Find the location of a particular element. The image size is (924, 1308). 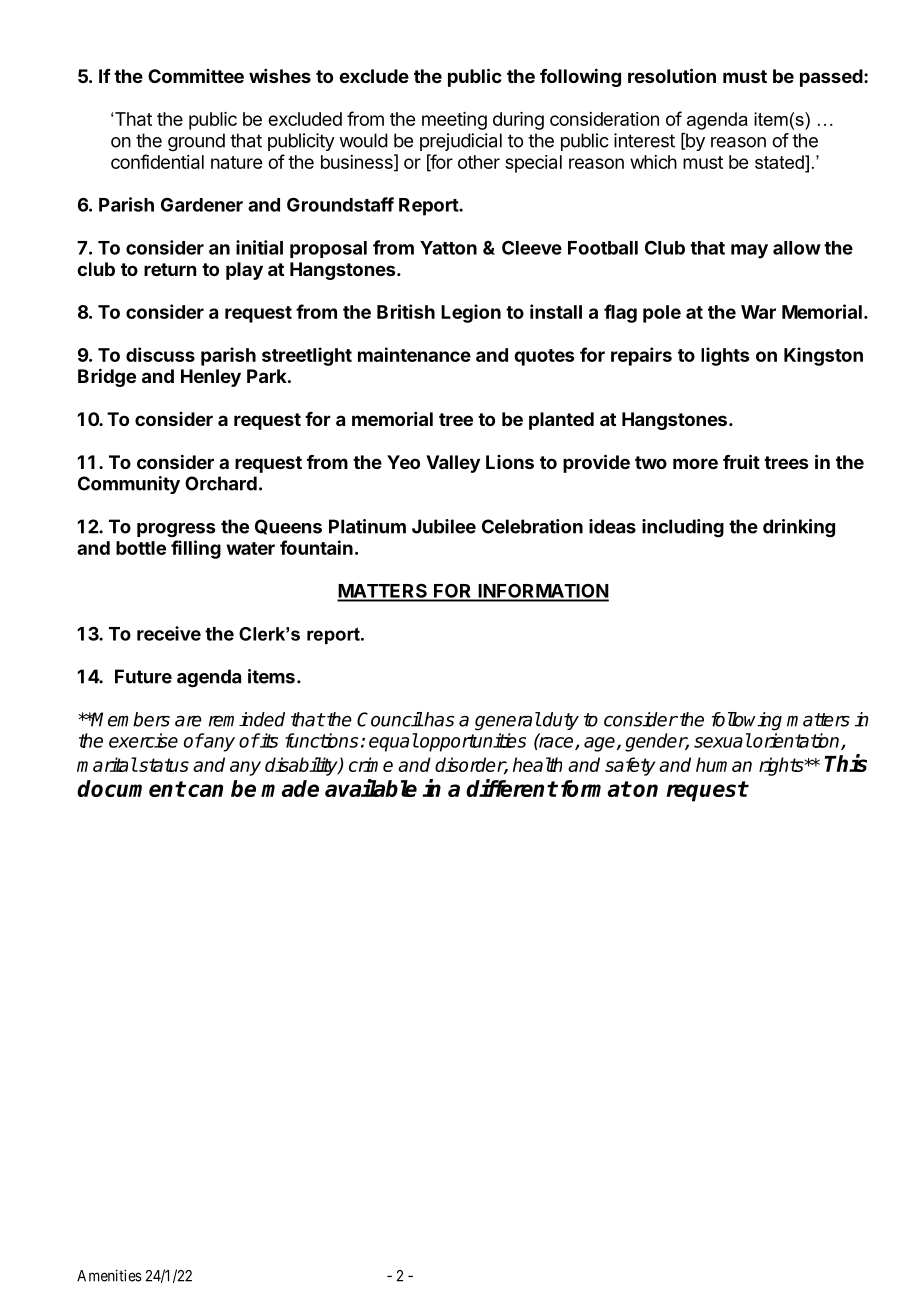

Valley is located at coordinates (453, 464).
